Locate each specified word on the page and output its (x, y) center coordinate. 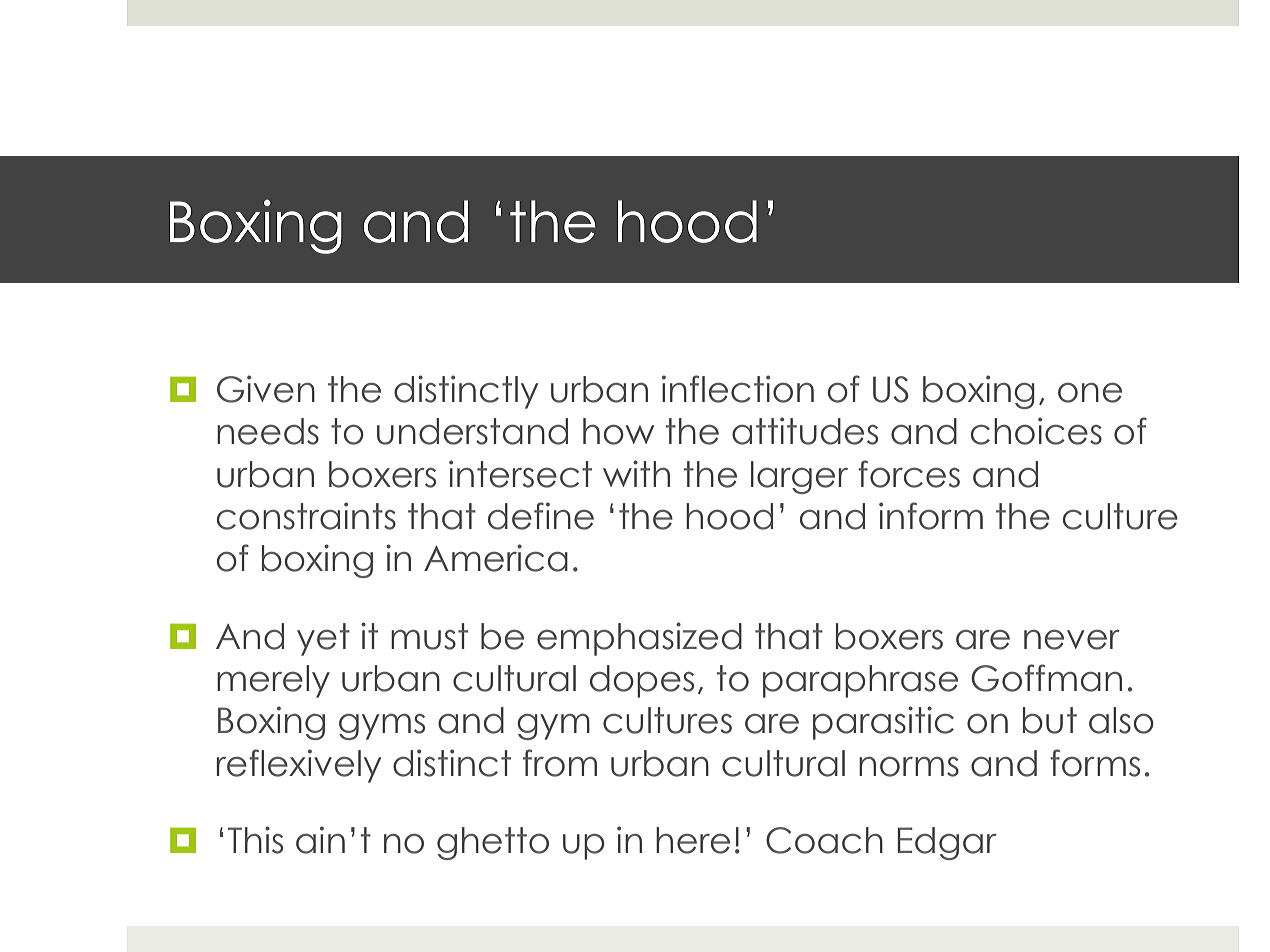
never (1072, 639)
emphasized (639, 639)
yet (323, 639)
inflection (738, 389)
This (255, 840)
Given (266, 389)
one (1090, 392)
